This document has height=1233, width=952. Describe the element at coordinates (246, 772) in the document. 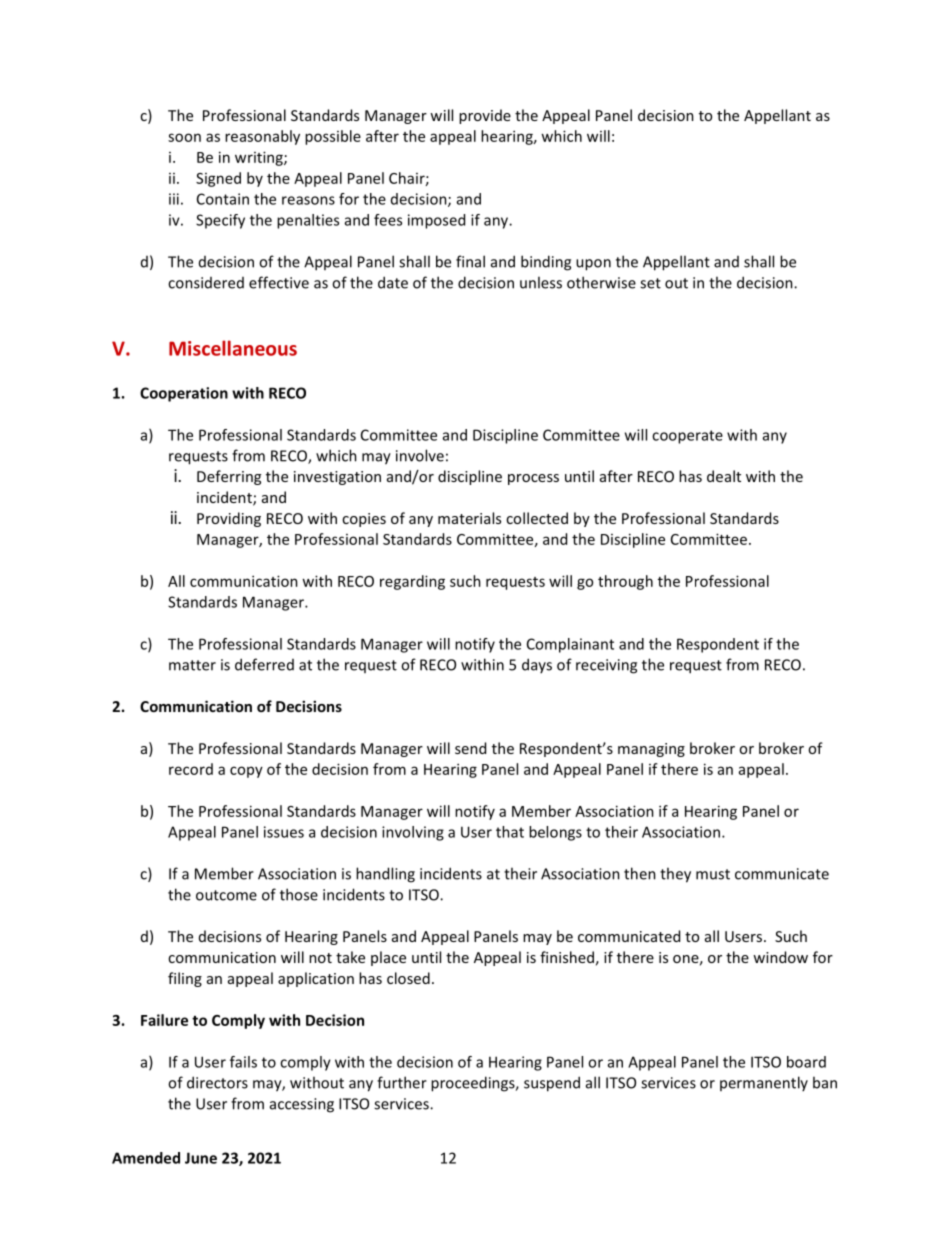

I see `copy` at that location.
